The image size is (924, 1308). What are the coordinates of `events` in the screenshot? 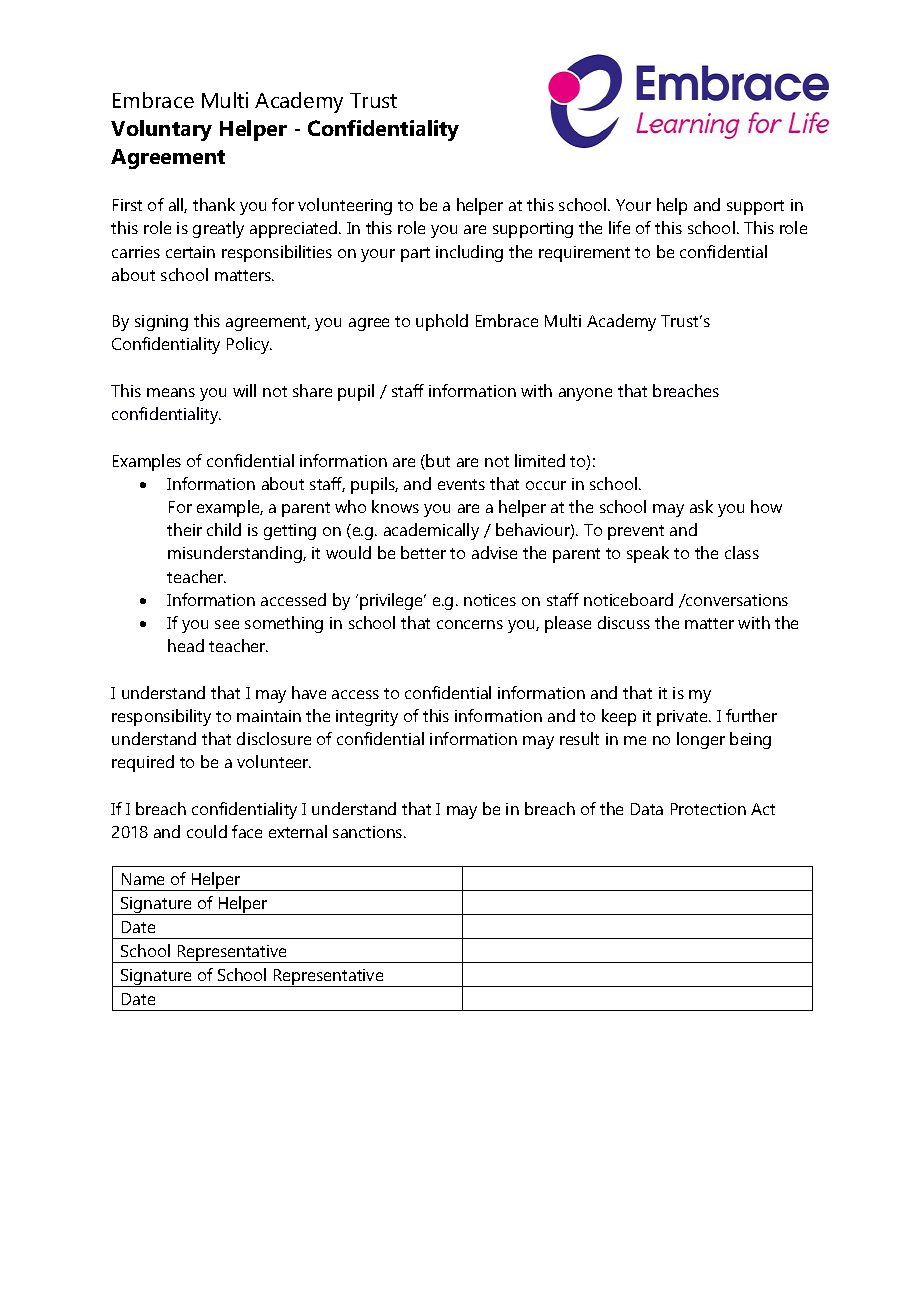 It's located at (461, 484).
